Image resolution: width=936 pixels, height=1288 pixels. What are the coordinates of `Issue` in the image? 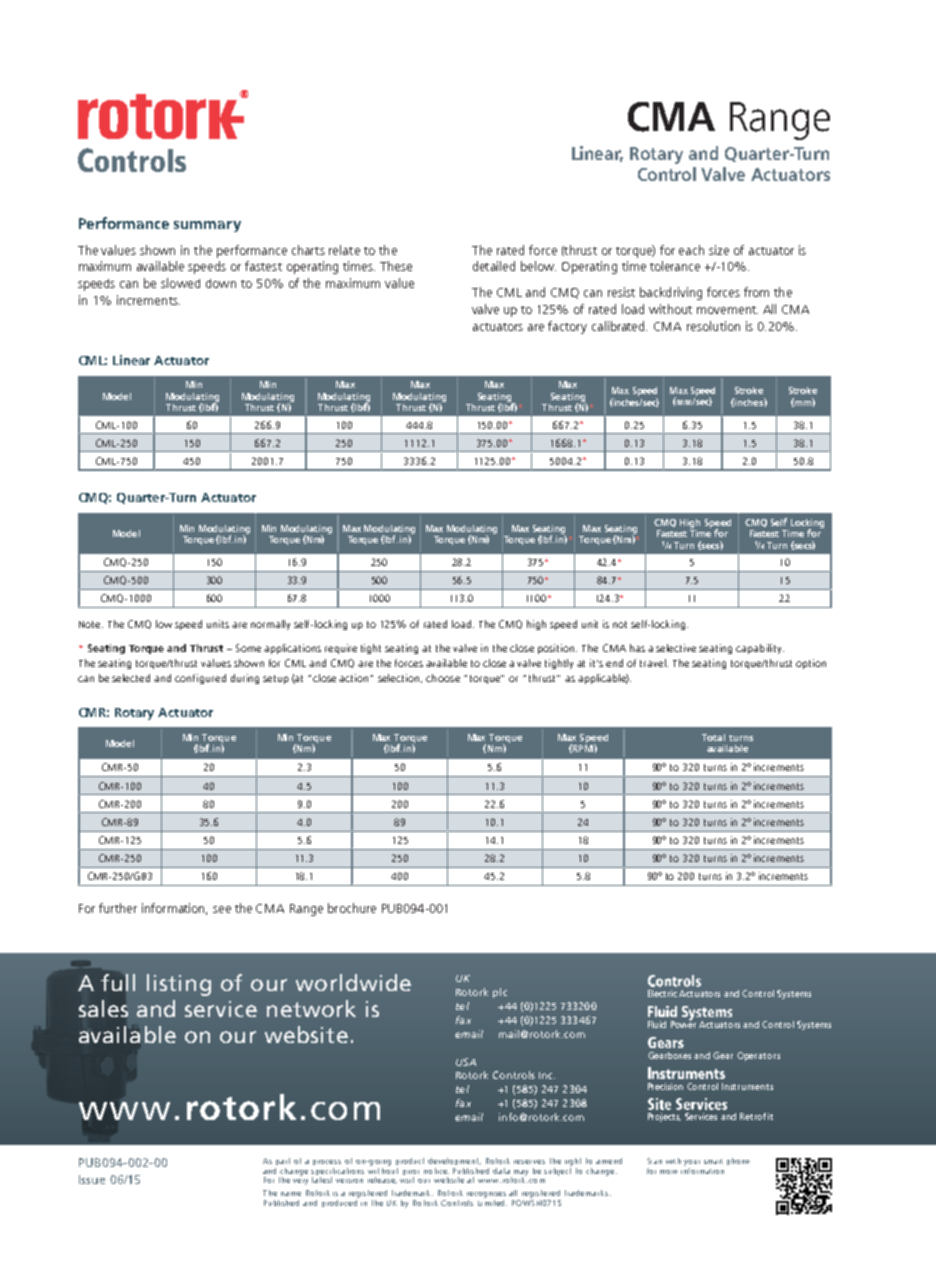 It's located at (92, 1179).
